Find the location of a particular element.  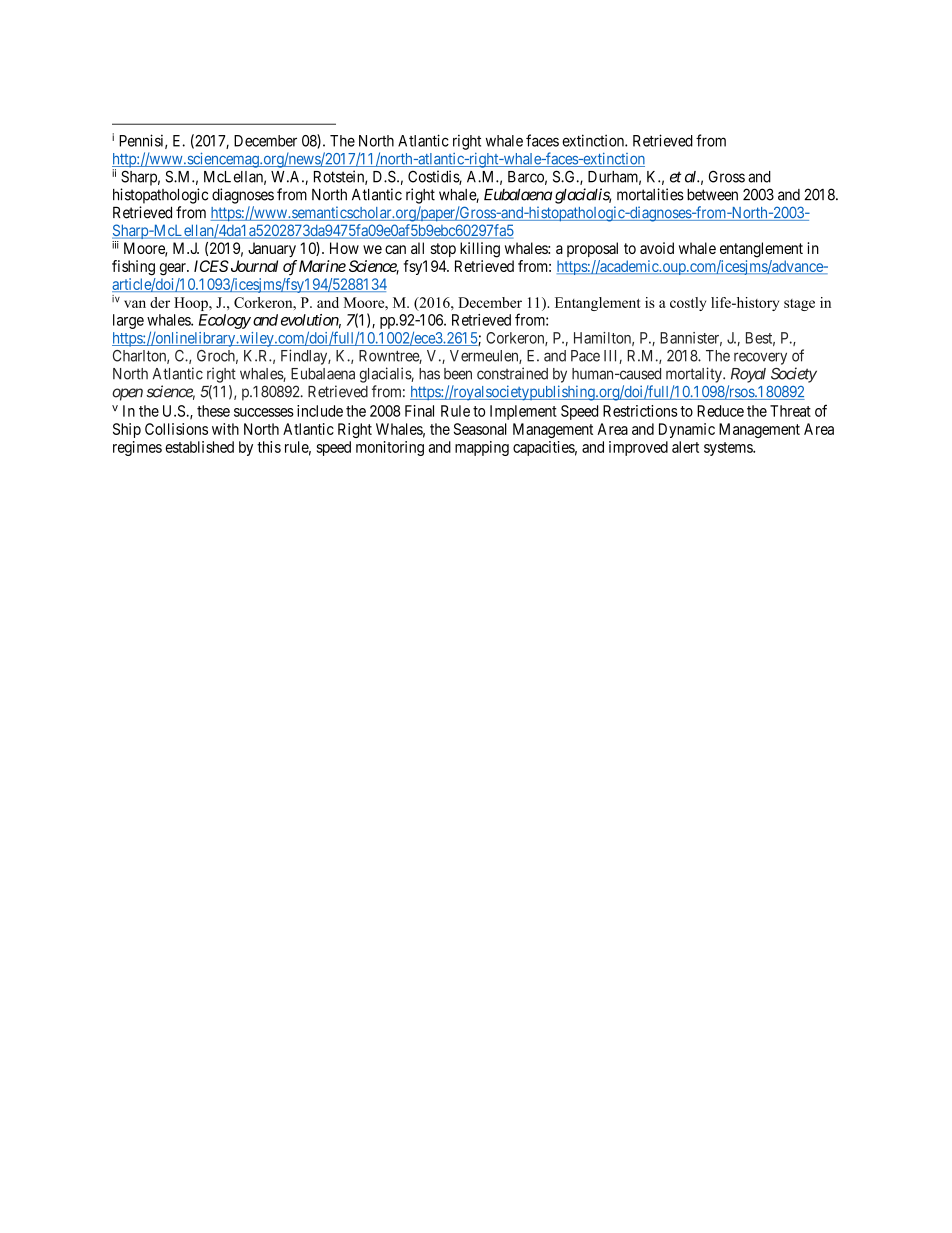

avoid is located at coordinates (657, 248).
